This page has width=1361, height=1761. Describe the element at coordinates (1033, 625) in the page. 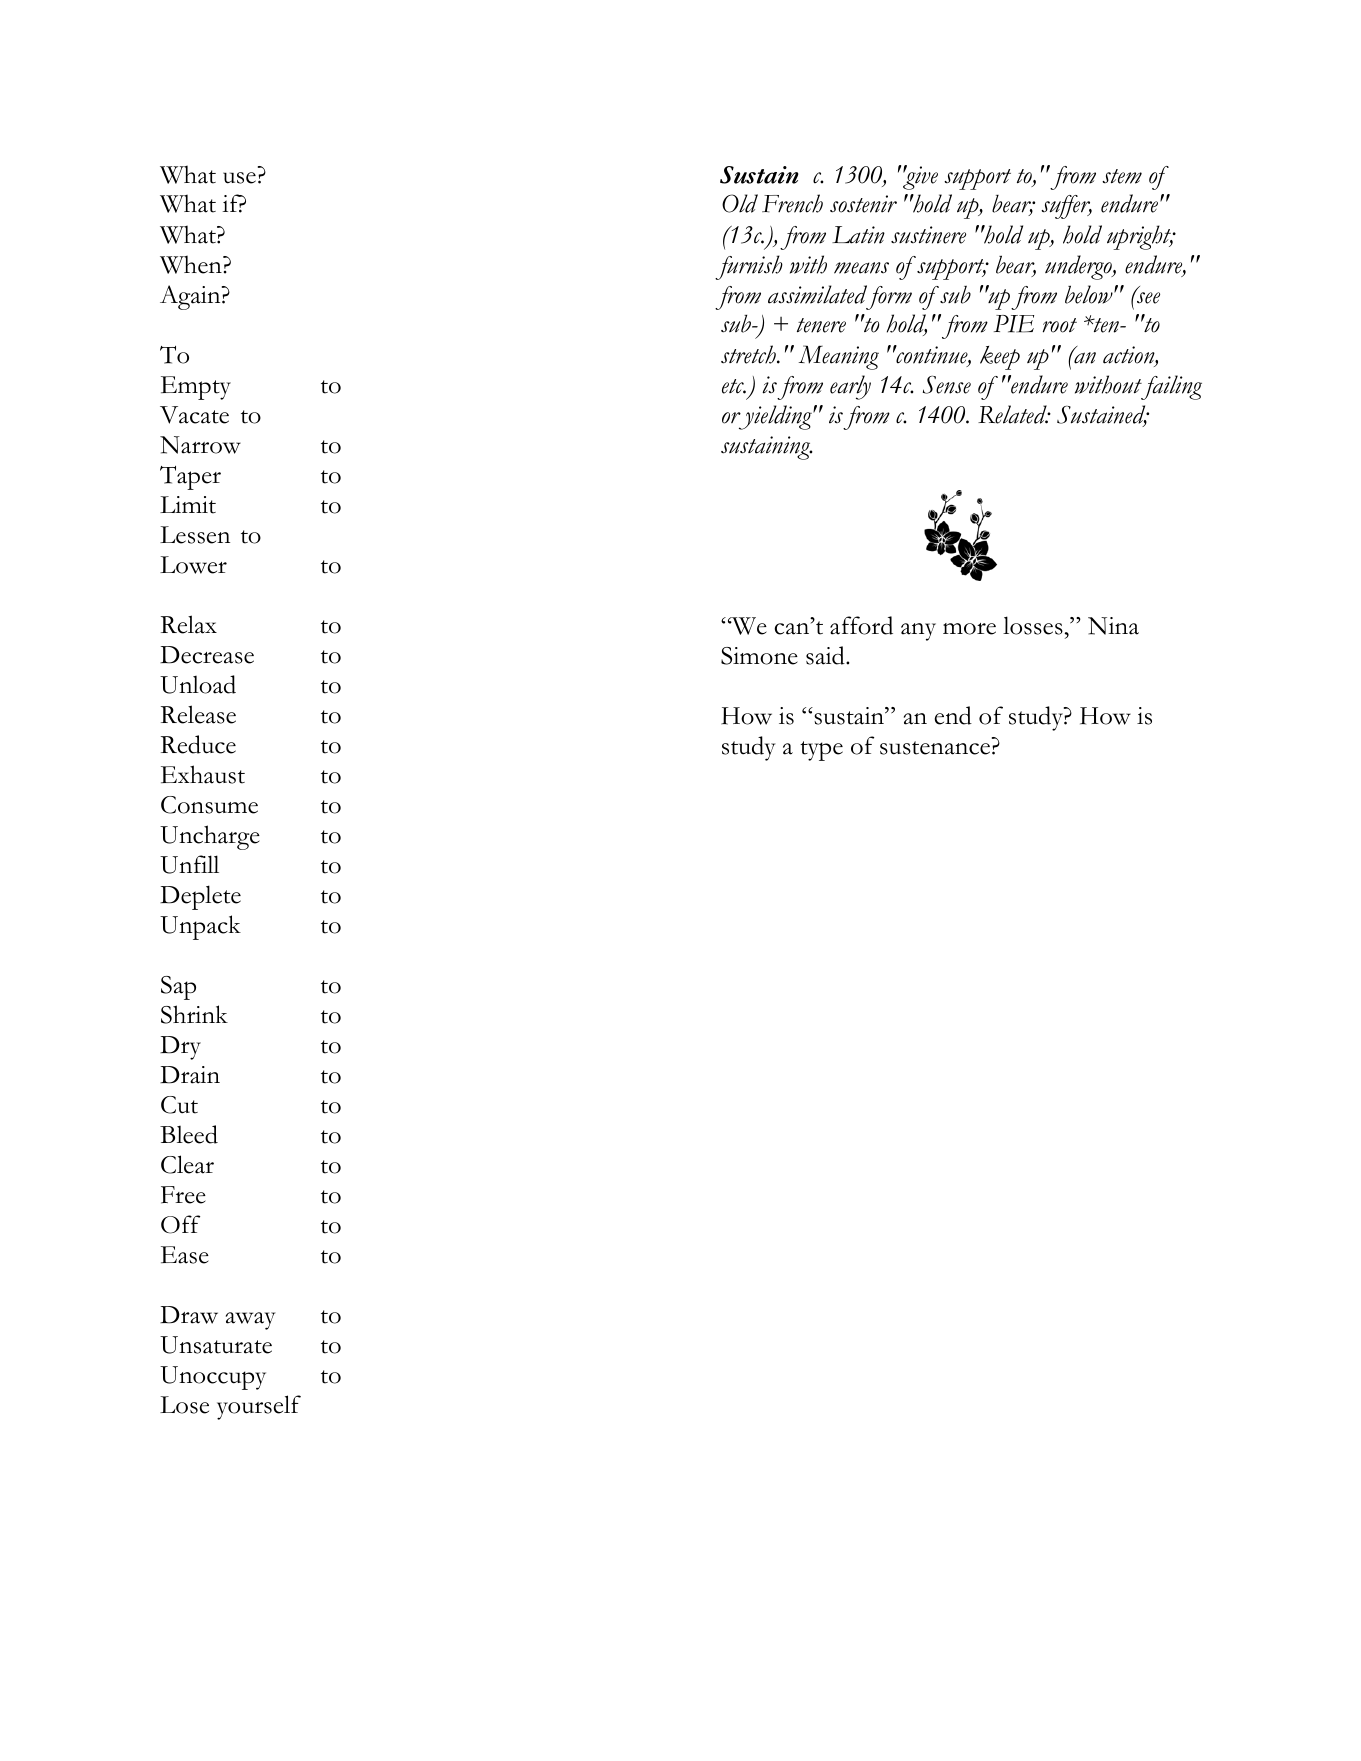

I see `losses` at that location.
